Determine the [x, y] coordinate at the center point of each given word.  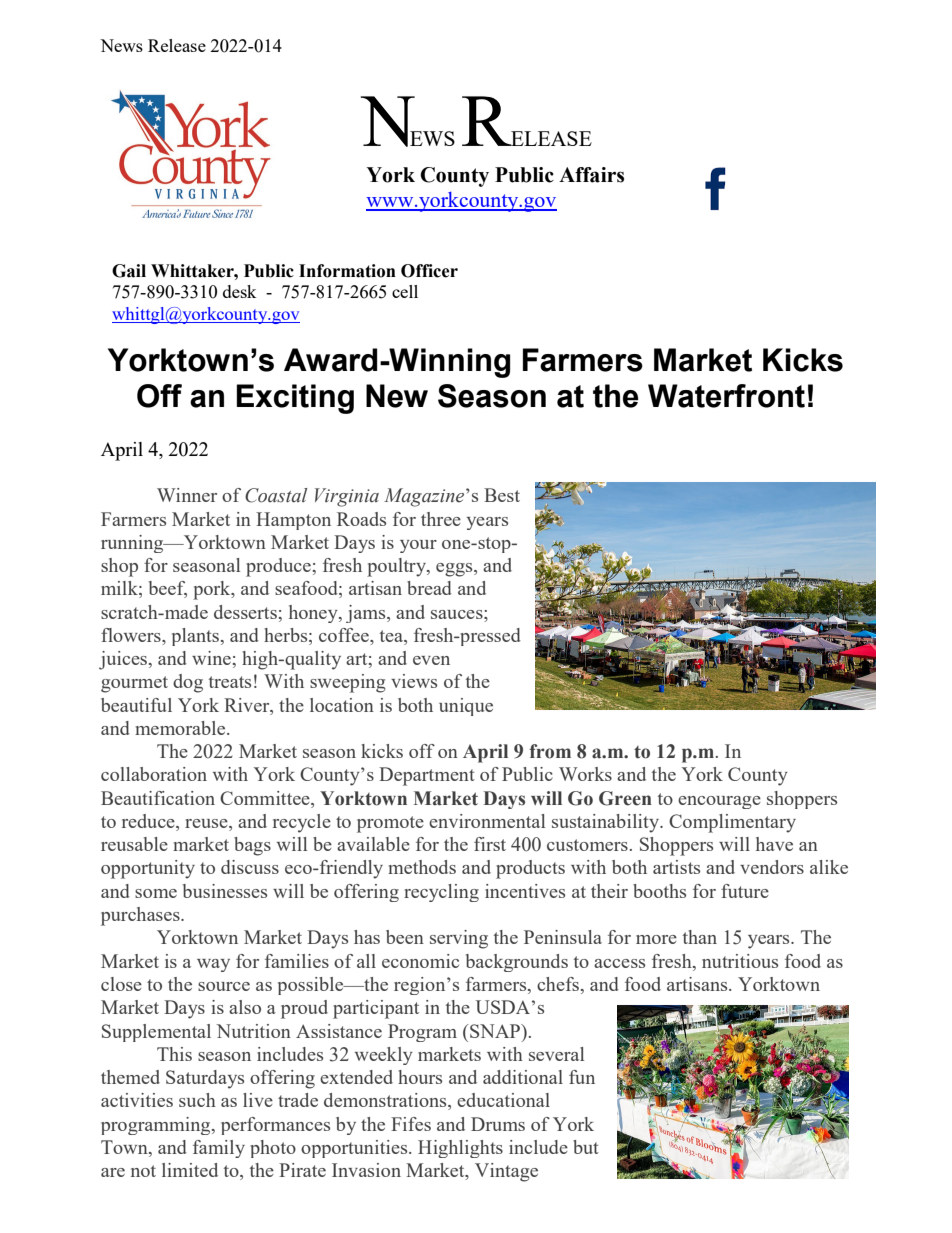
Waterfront [726, 396]
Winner [187, 495]
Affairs [591, 175]
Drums [498, 1124]
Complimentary [732, 823]
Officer [429, 271]
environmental [487, 821]
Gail [129, 271]
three [441, 519]
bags [252, 846]
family [219, 1149]
